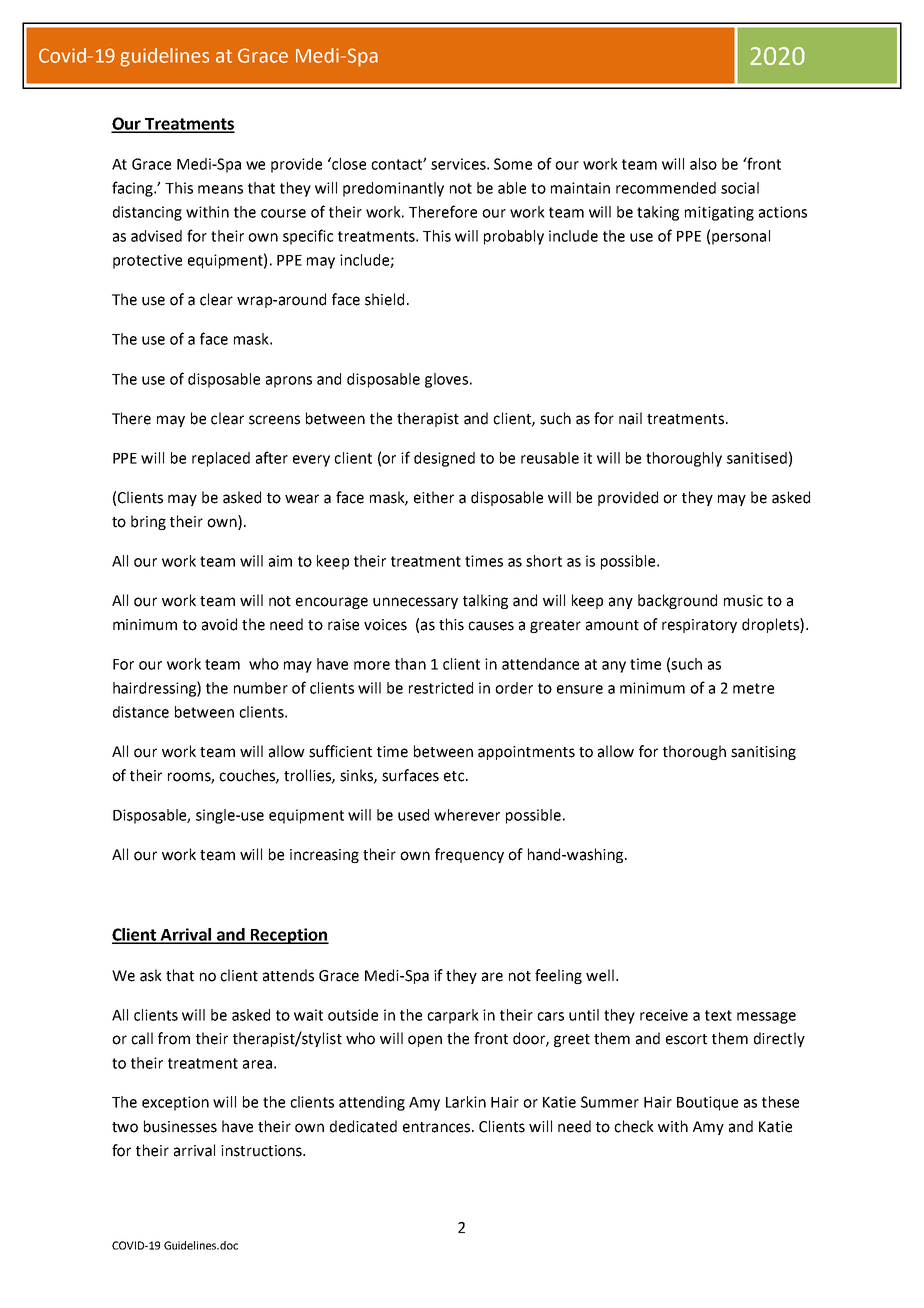 Image resolution: width=924 pixels, height=1308 pixels. What do you see at coordinates (289, 936) in the document?
I see `Reception` at bounding box center [289, 936].
